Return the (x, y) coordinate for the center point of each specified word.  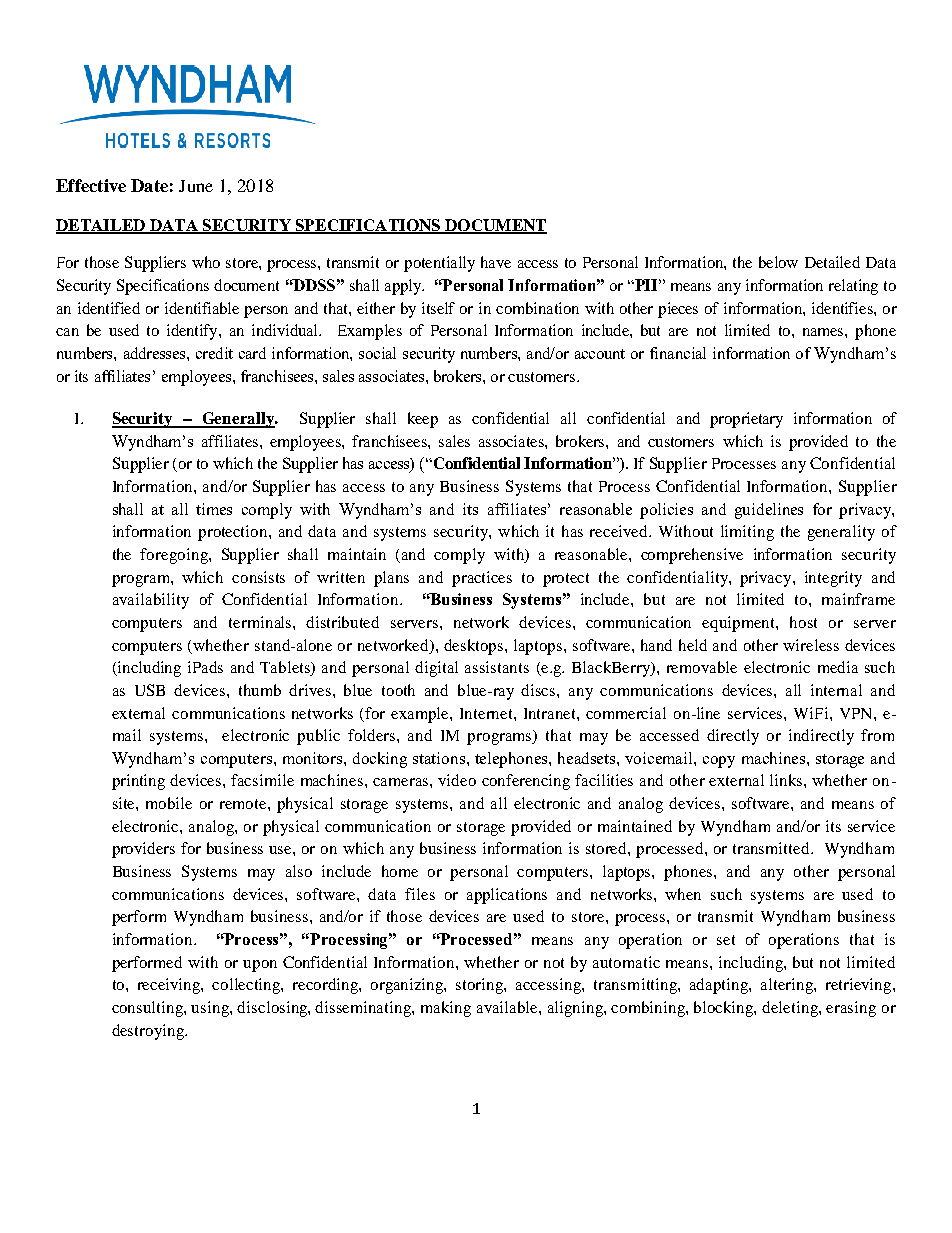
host (803, 622)
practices (482, 579)
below (778, 262)
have (496, 262)
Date (149, 185)
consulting (148, 1009)
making (446, 1009)
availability (151, 601)
